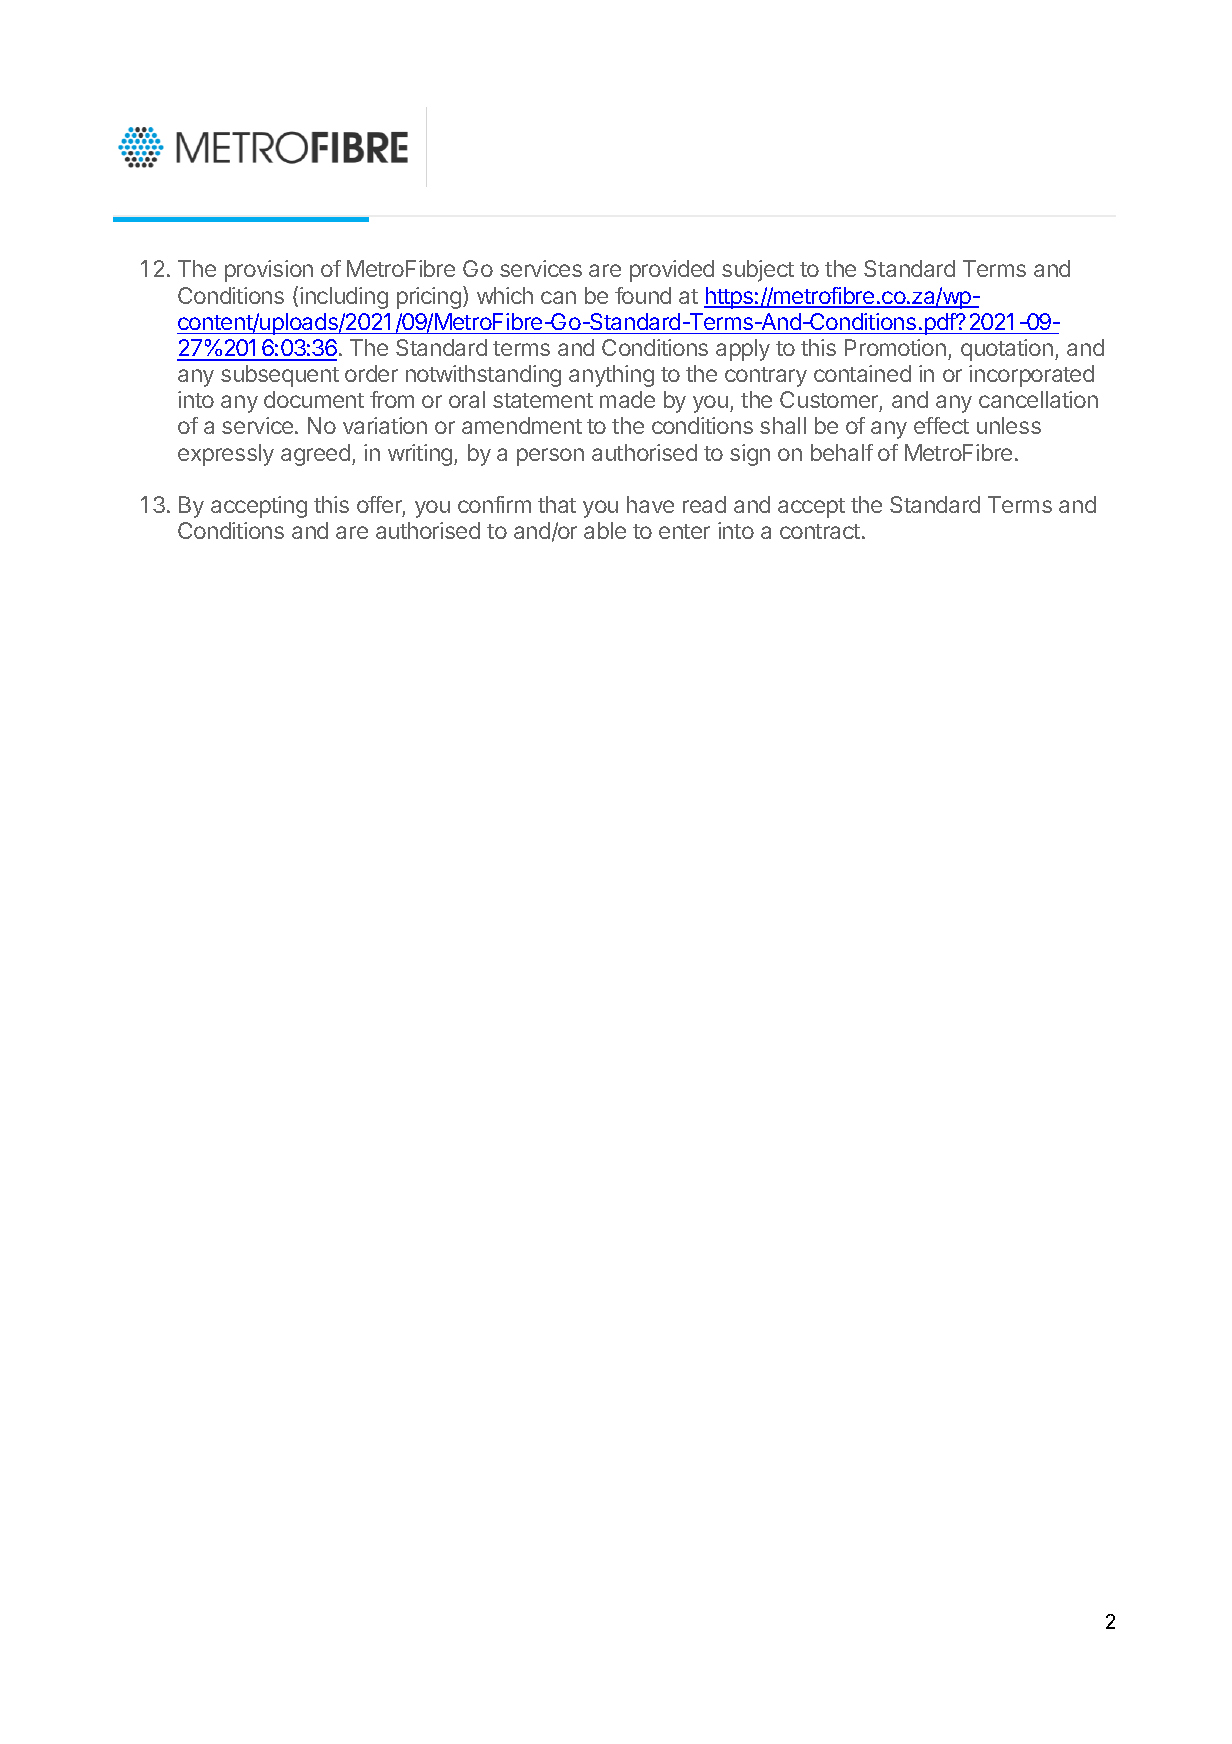  What do you see at coordinates (605, 530) in the document?
I see `able` at bounding box center [605, 530].
